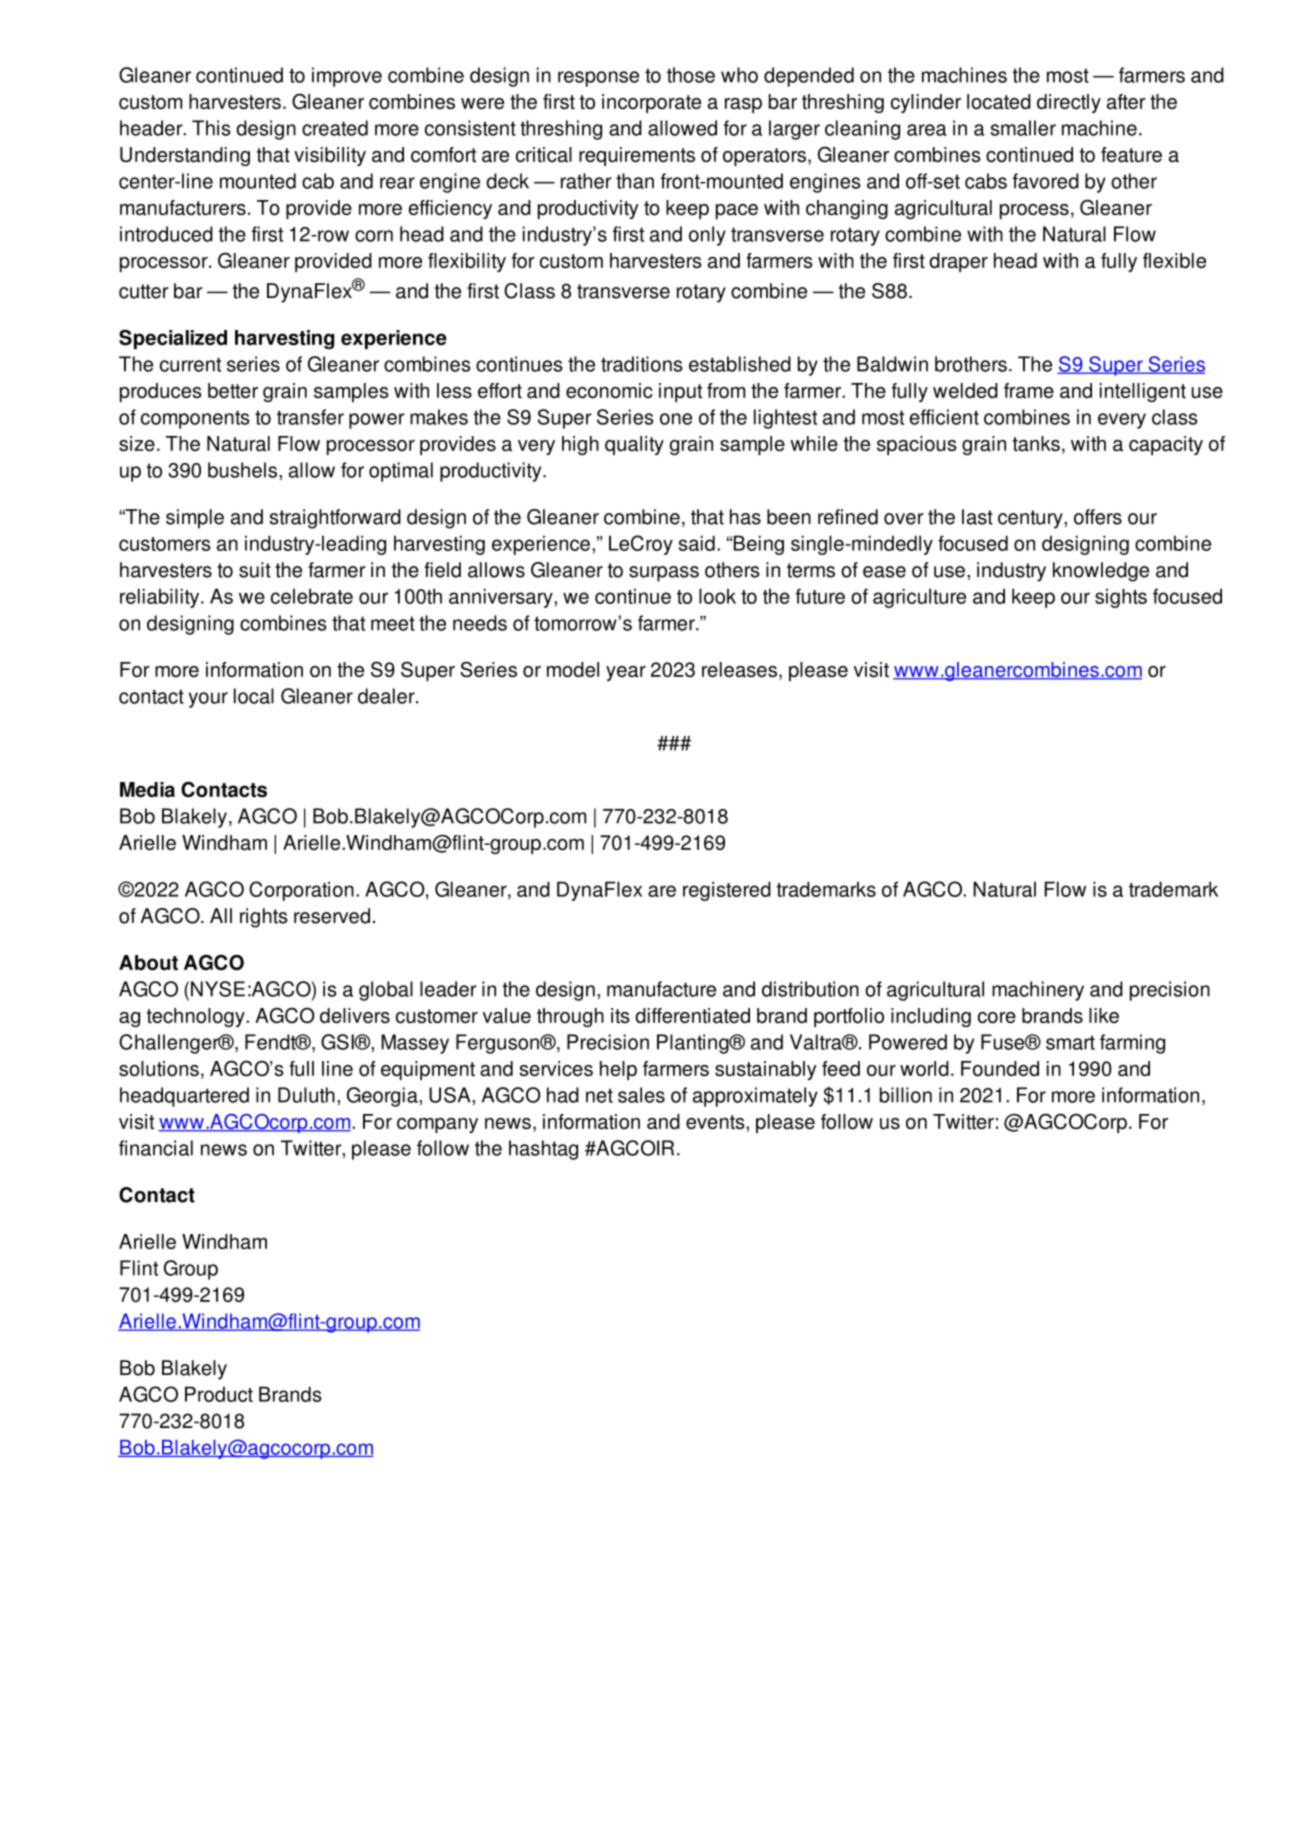  I want to click on tanks, so click(1036, 444).
